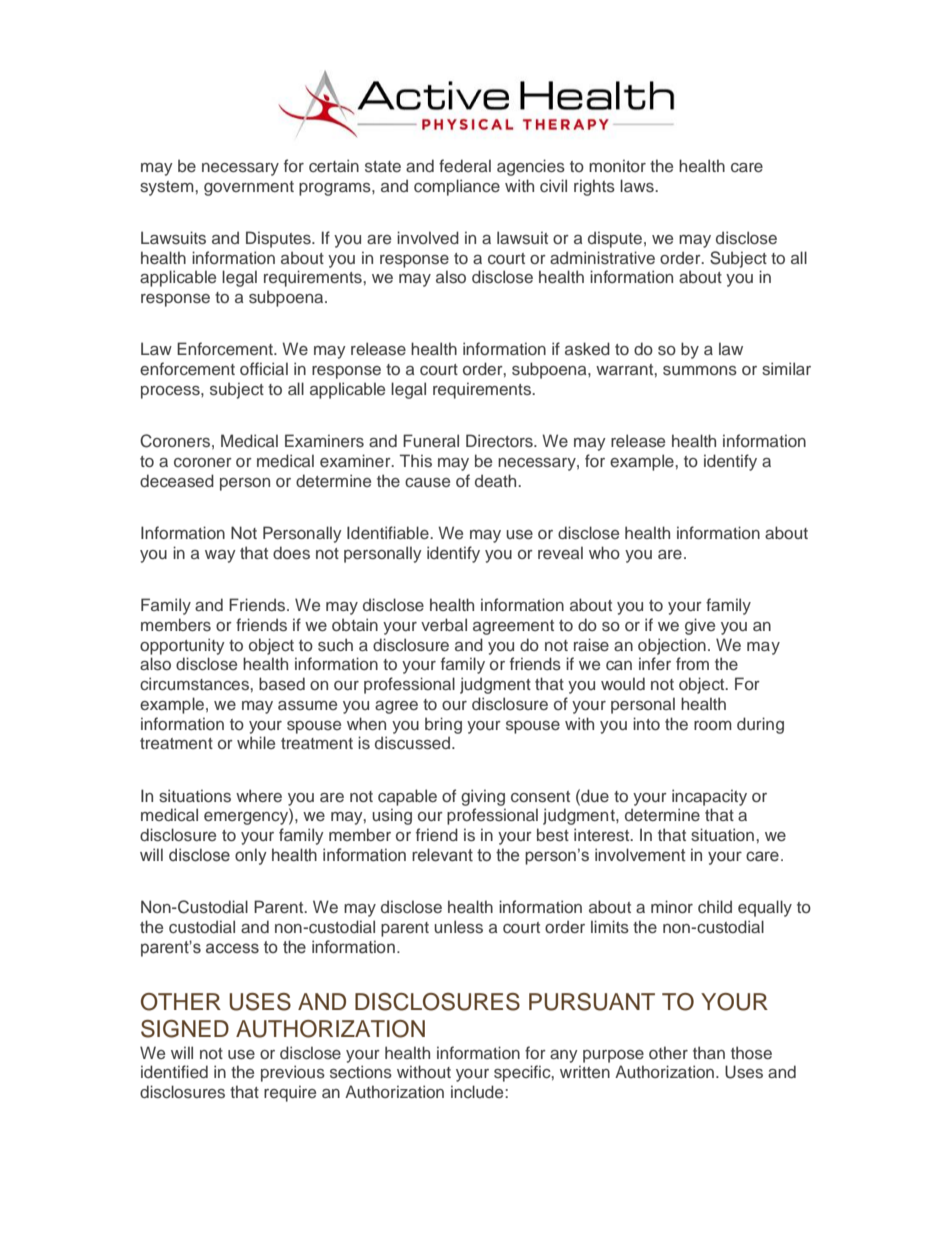  I want to click on previous, so click(293, 1073).
